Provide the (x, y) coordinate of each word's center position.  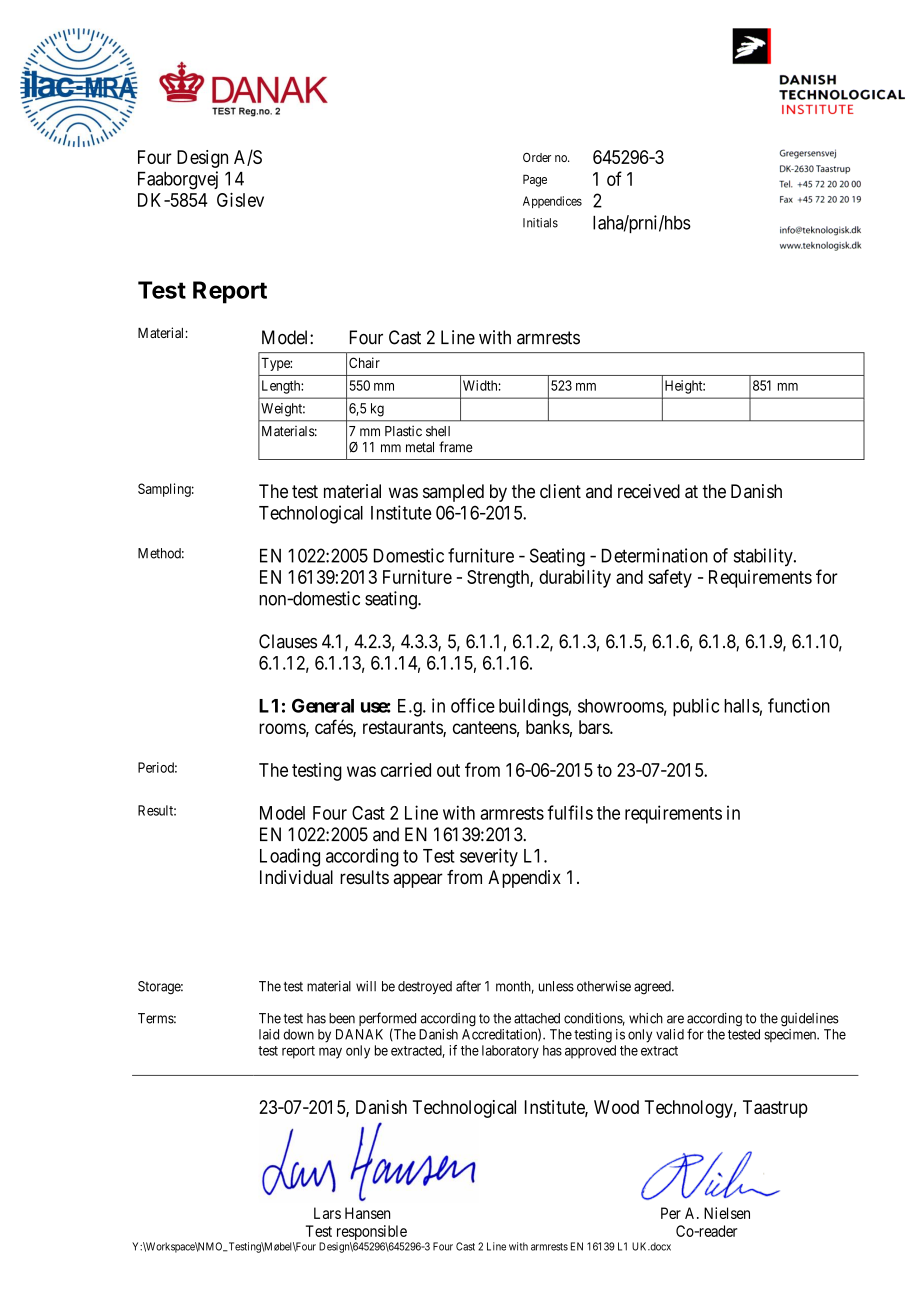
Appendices (552, 202)
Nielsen (727, 1213)
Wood (616, 1107)
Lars (327, 1213)
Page (535, 180)
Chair (364, 362)
